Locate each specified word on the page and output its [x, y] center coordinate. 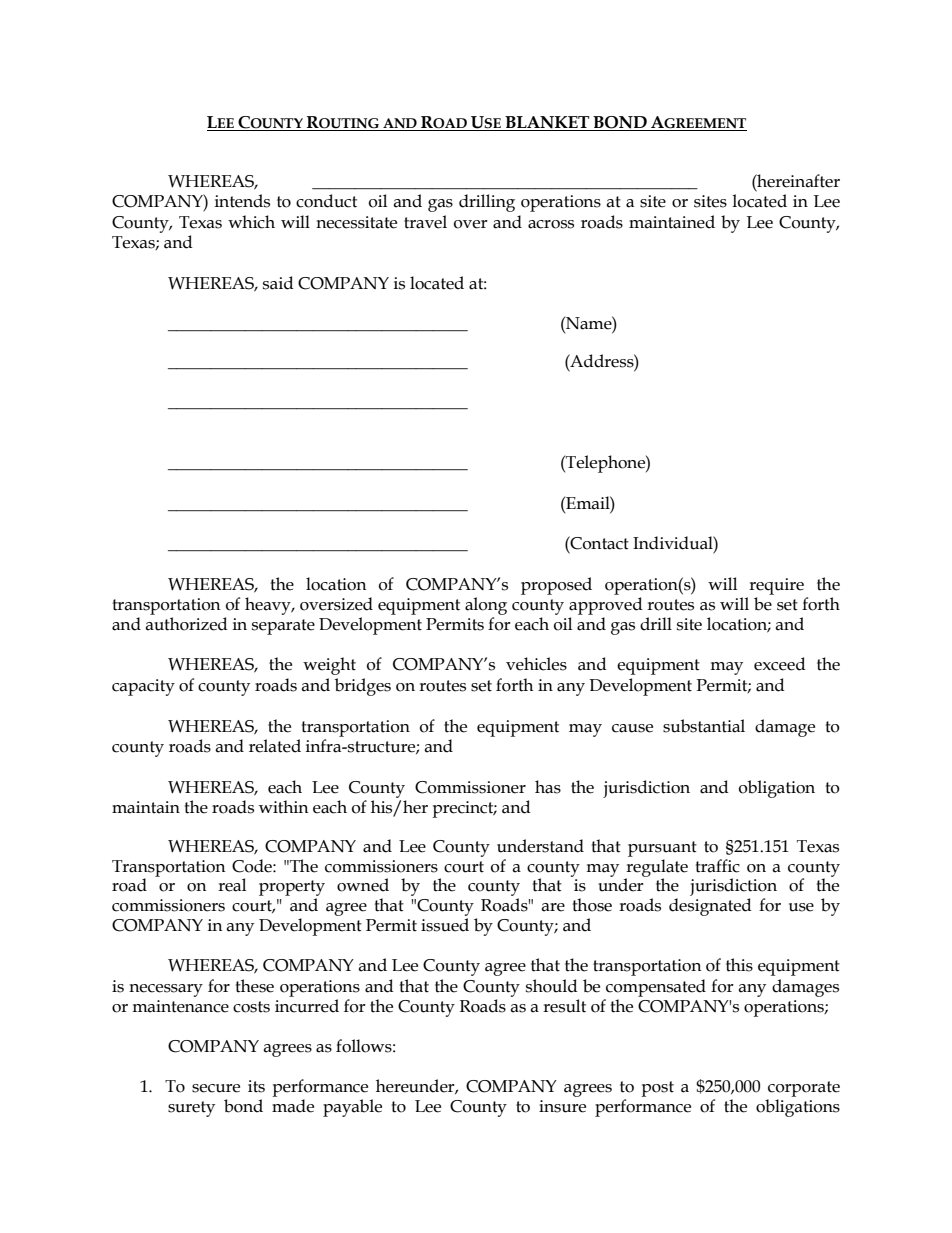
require [776, 586]
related [275, 746]
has [548, 787]
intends [242, 201]
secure [216, 1088]
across [551, 224]
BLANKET [547, 123]
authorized [186, 624]
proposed [556, 586]
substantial [704, 726]
